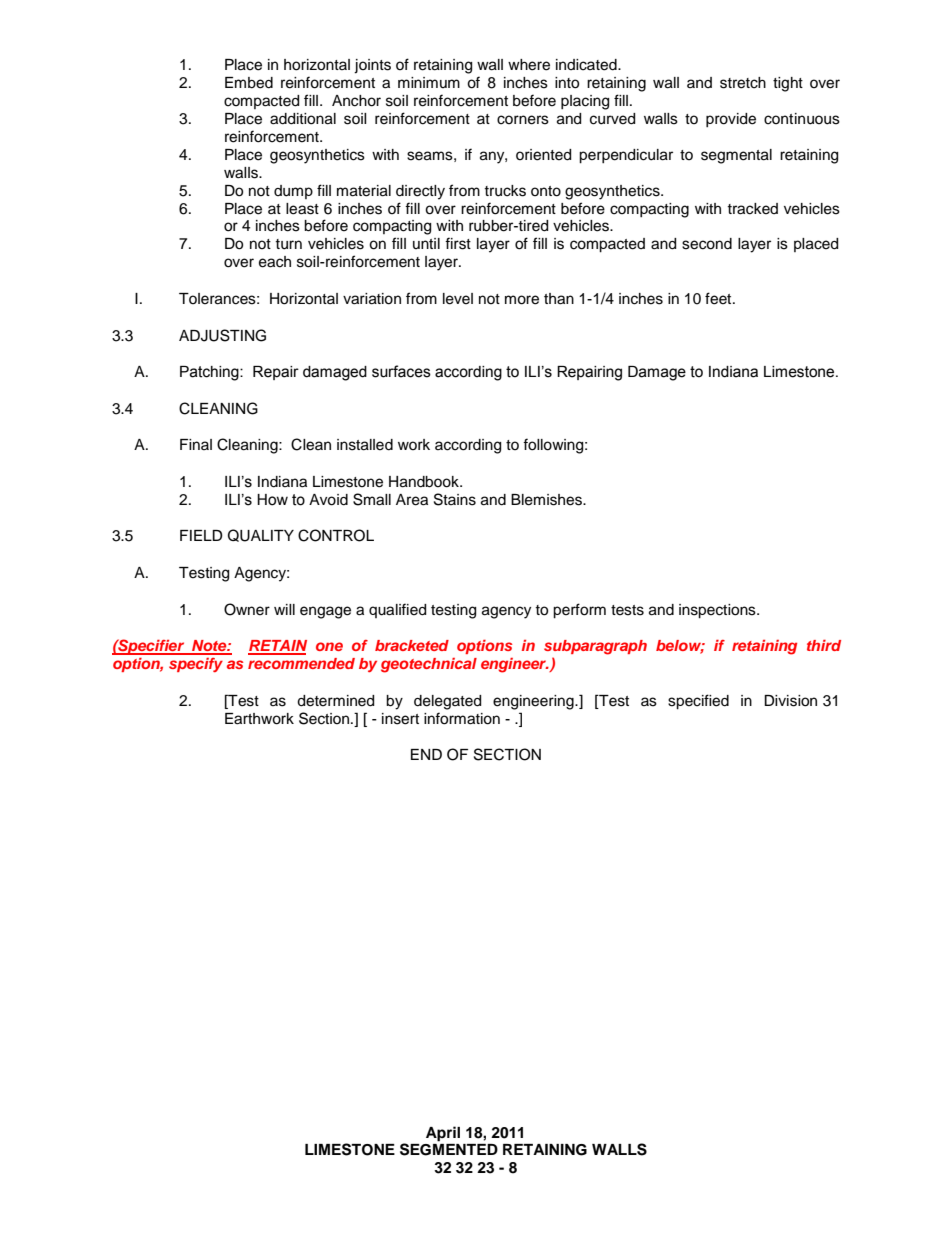 The height and width of the screenshot is (1233, 952). What do you see at coordinates (222, 335) in the screenshot?
I see `ADJUSTING` at bounding box center [222, 335].
